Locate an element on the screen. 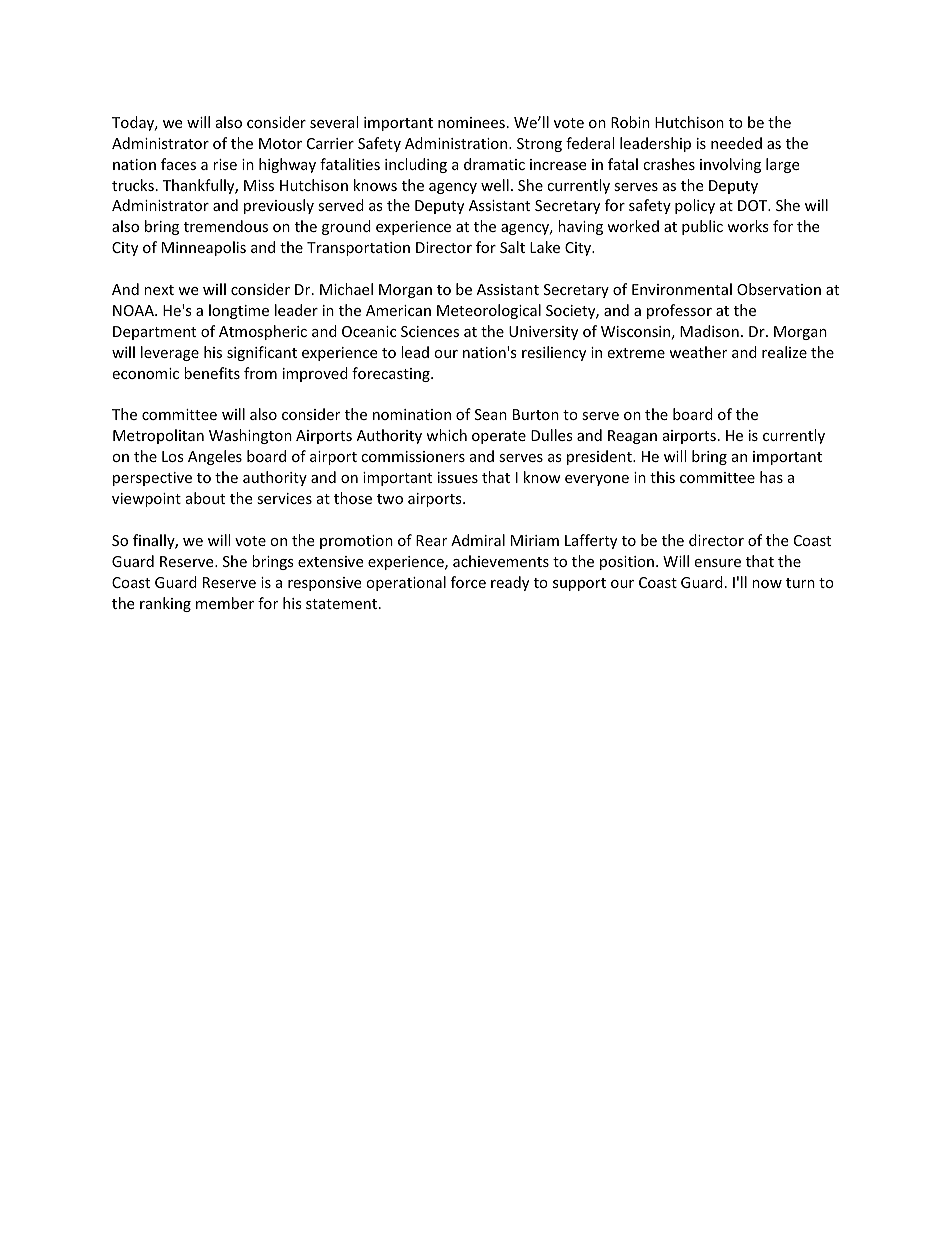 The image size is (952, 1233). member is located at coordinates (225, 603).
